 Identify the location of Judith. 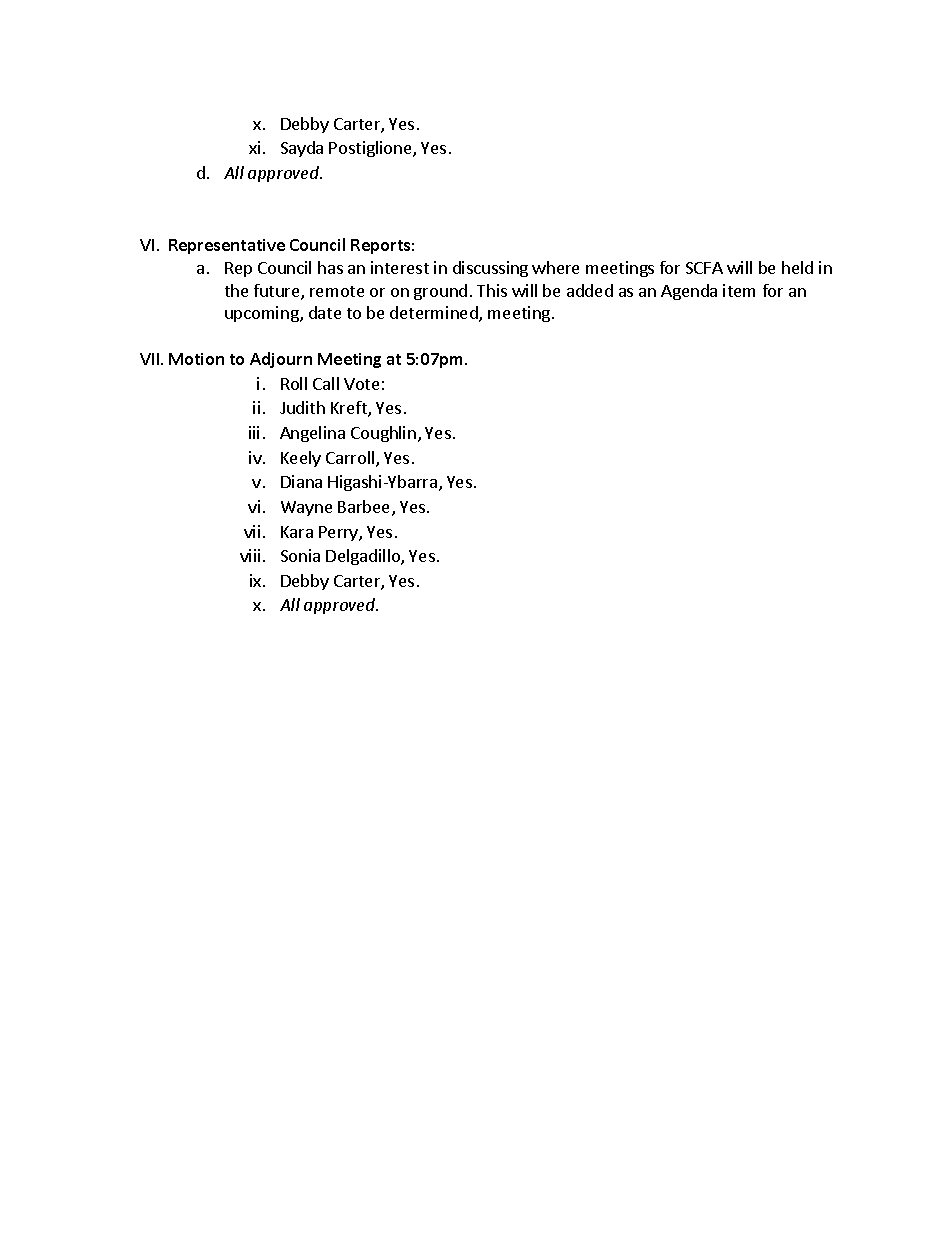
(302, 407).
